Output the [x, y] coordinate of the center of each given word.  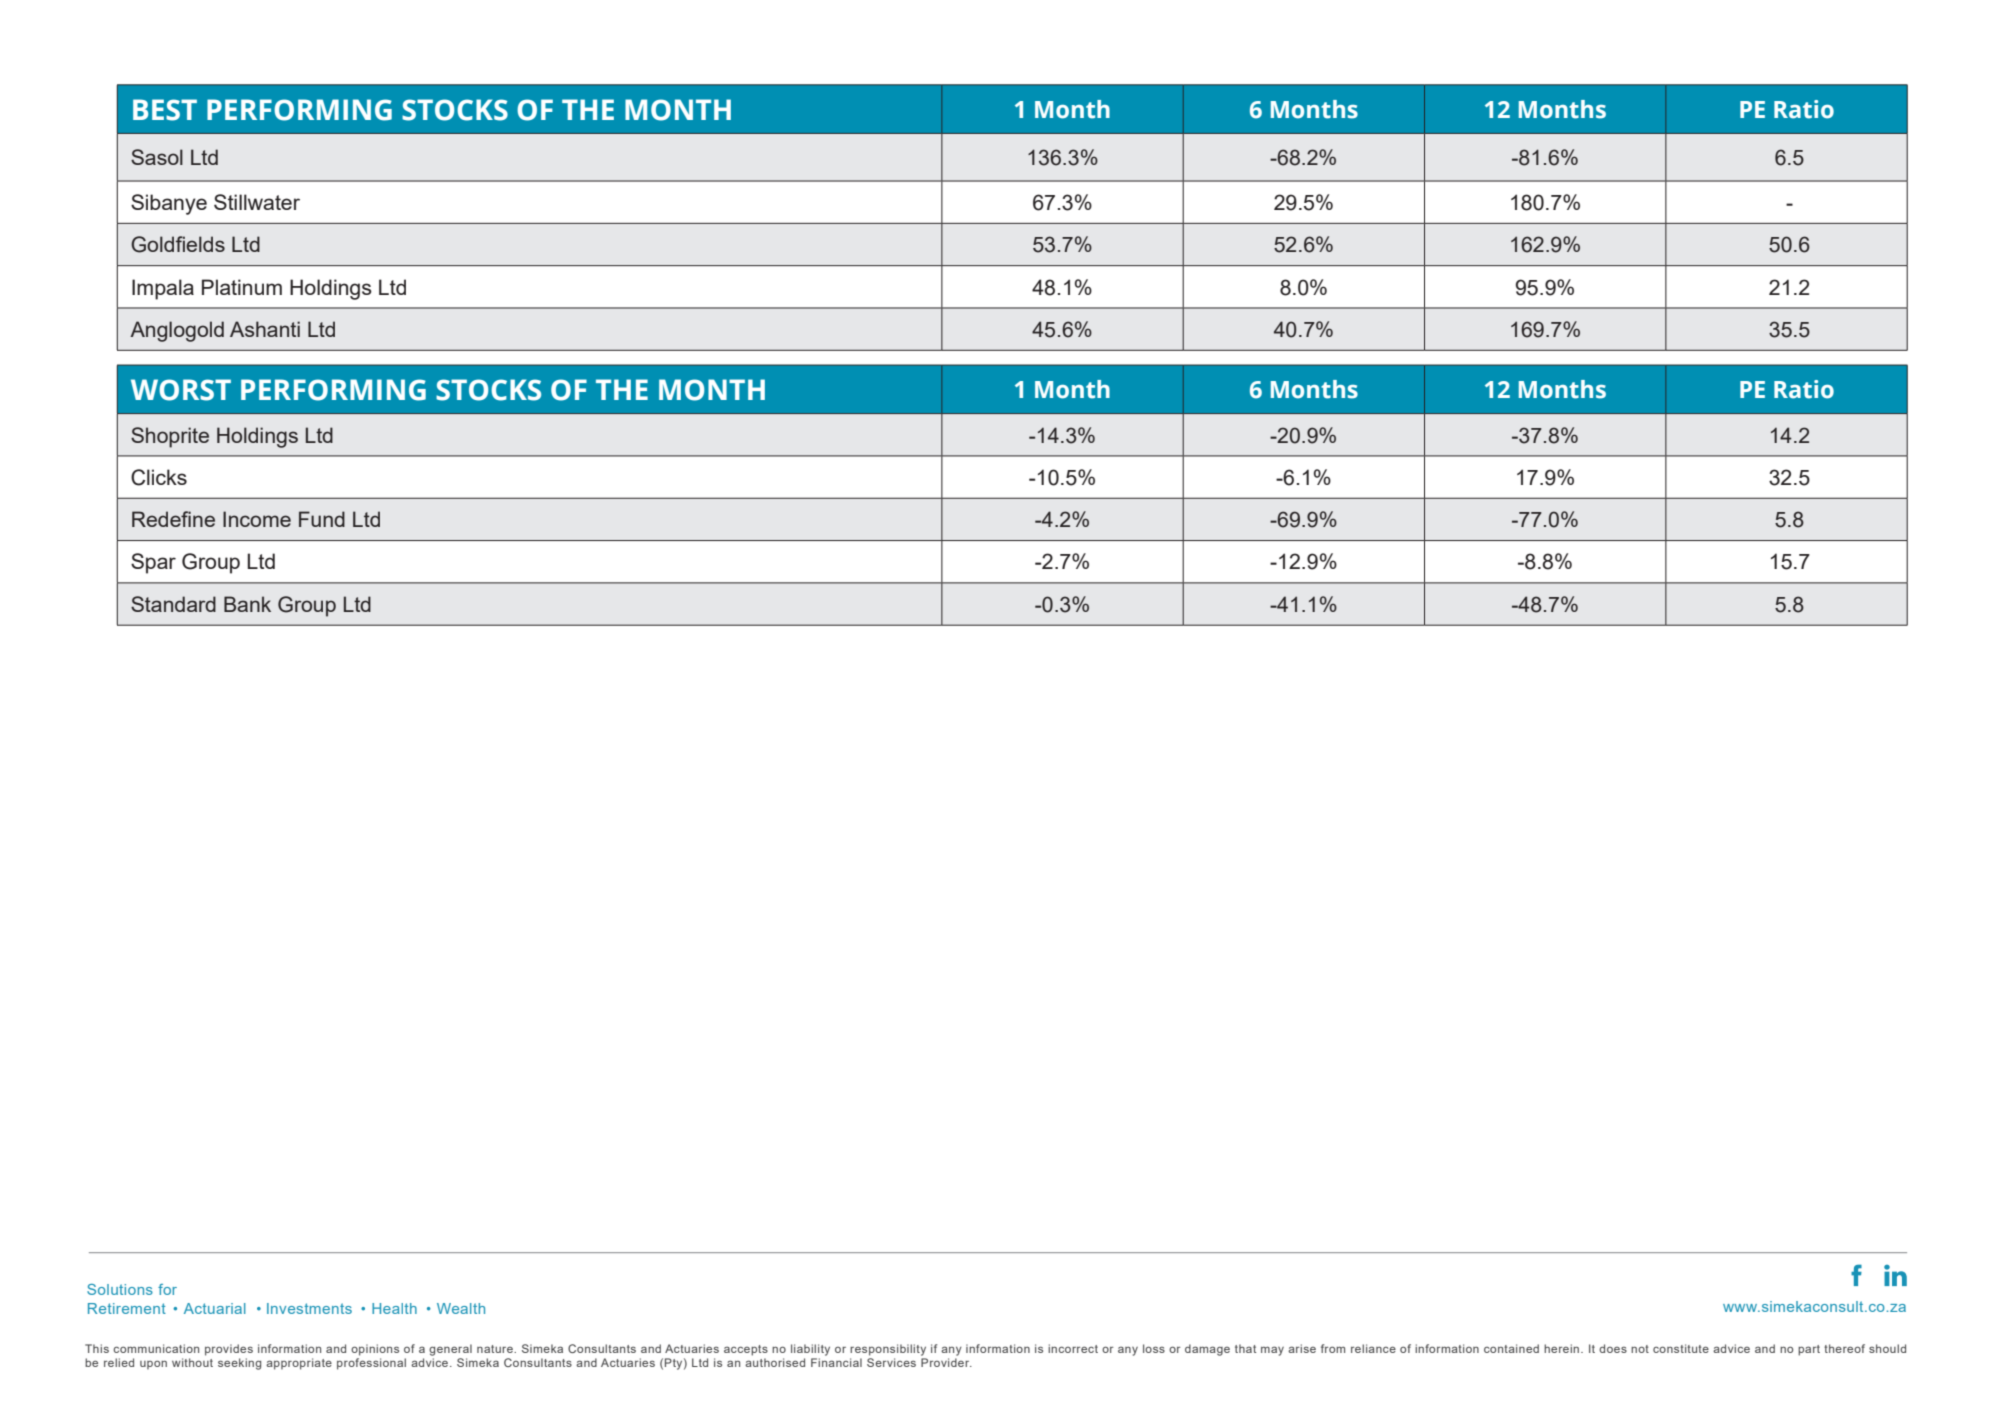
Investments [309, 1308]
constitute [1681, 1348]
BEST [165, 110]
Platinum [242, 287]
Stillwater [257, 202]
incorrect [1073, 1348]
